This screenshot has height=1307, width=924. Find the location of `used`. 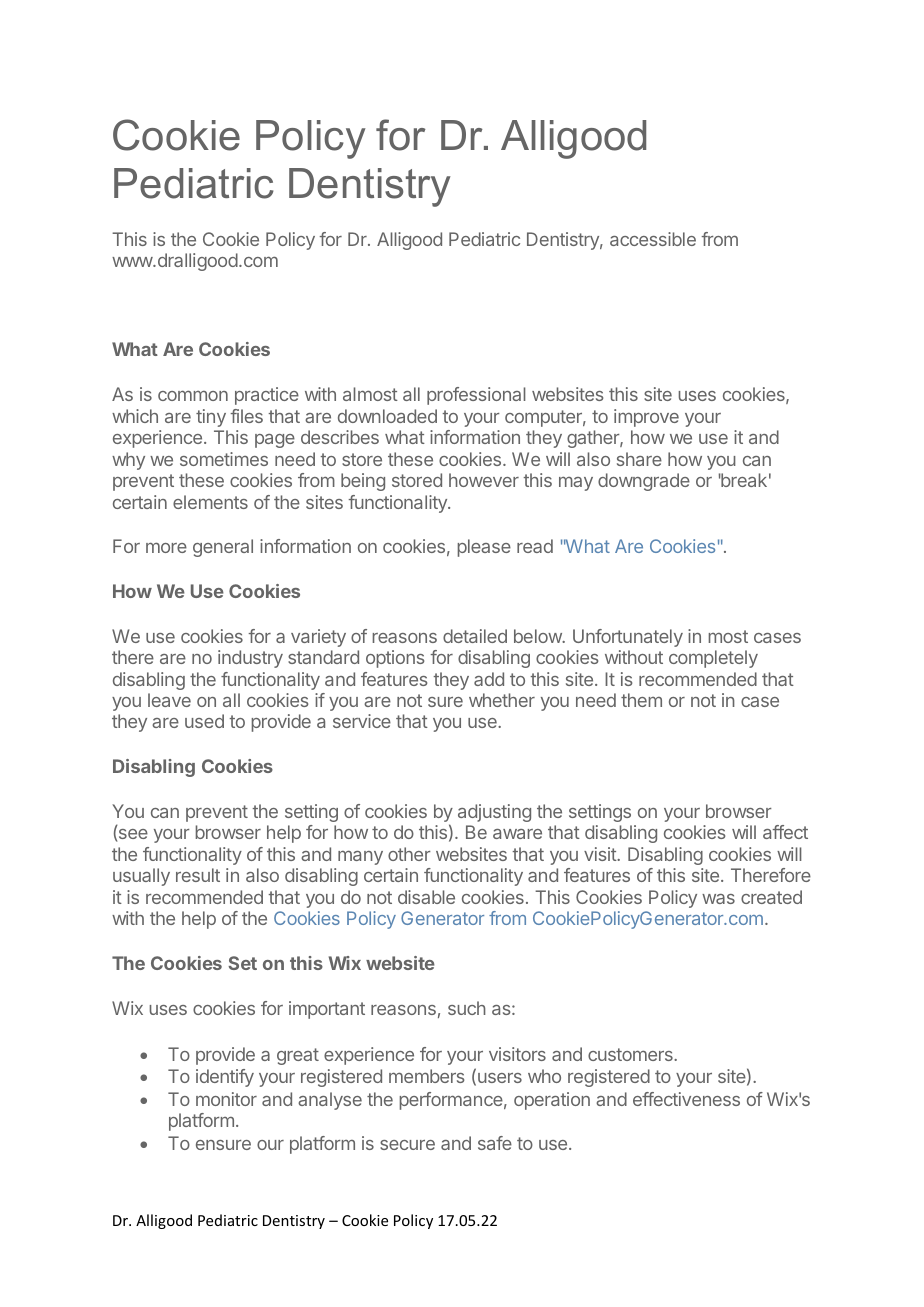

used is located at coordinates (204, 721).
